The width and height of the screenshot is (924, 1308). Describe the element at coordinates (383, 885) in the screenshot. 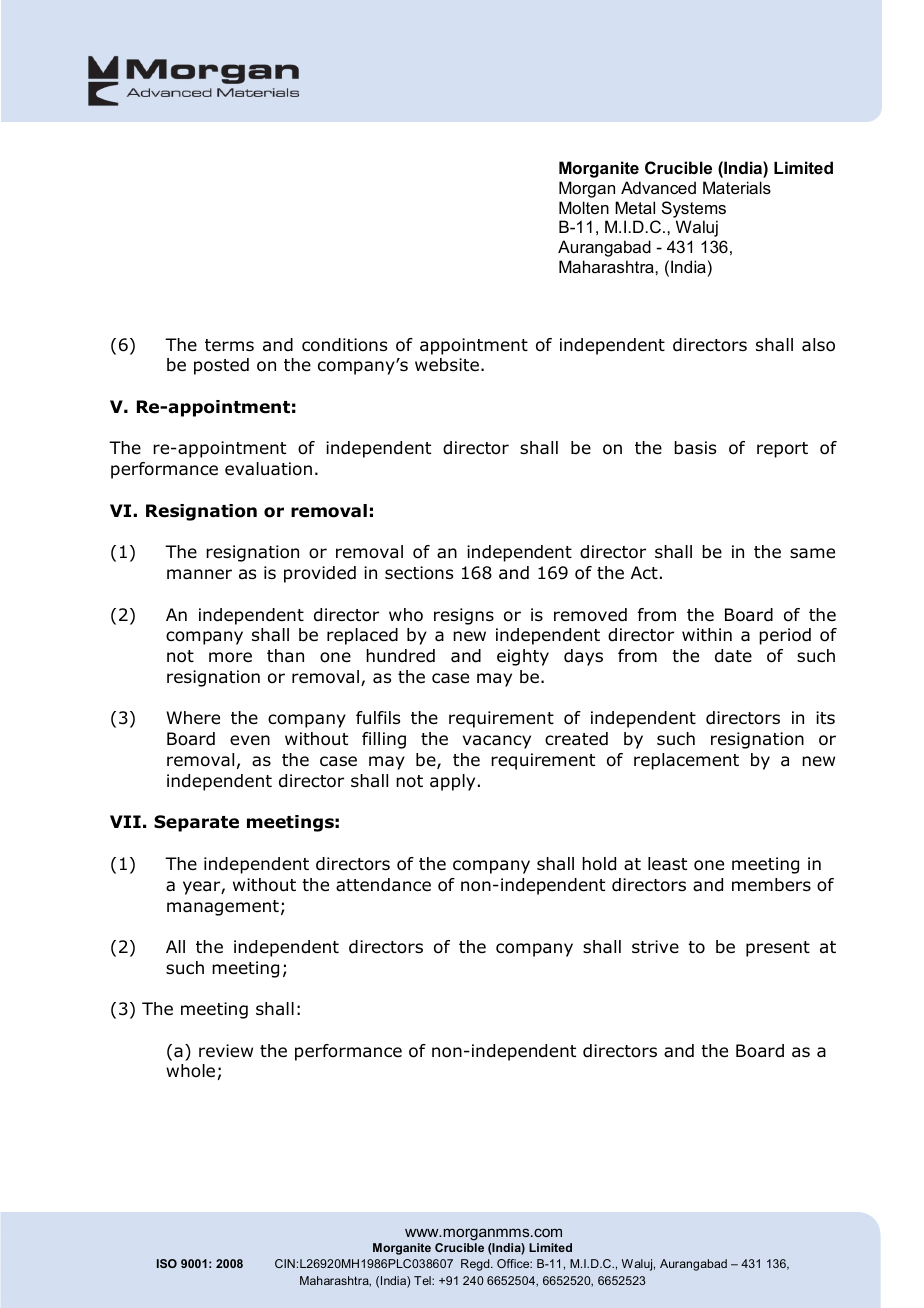

I see `attendance` at that location.
